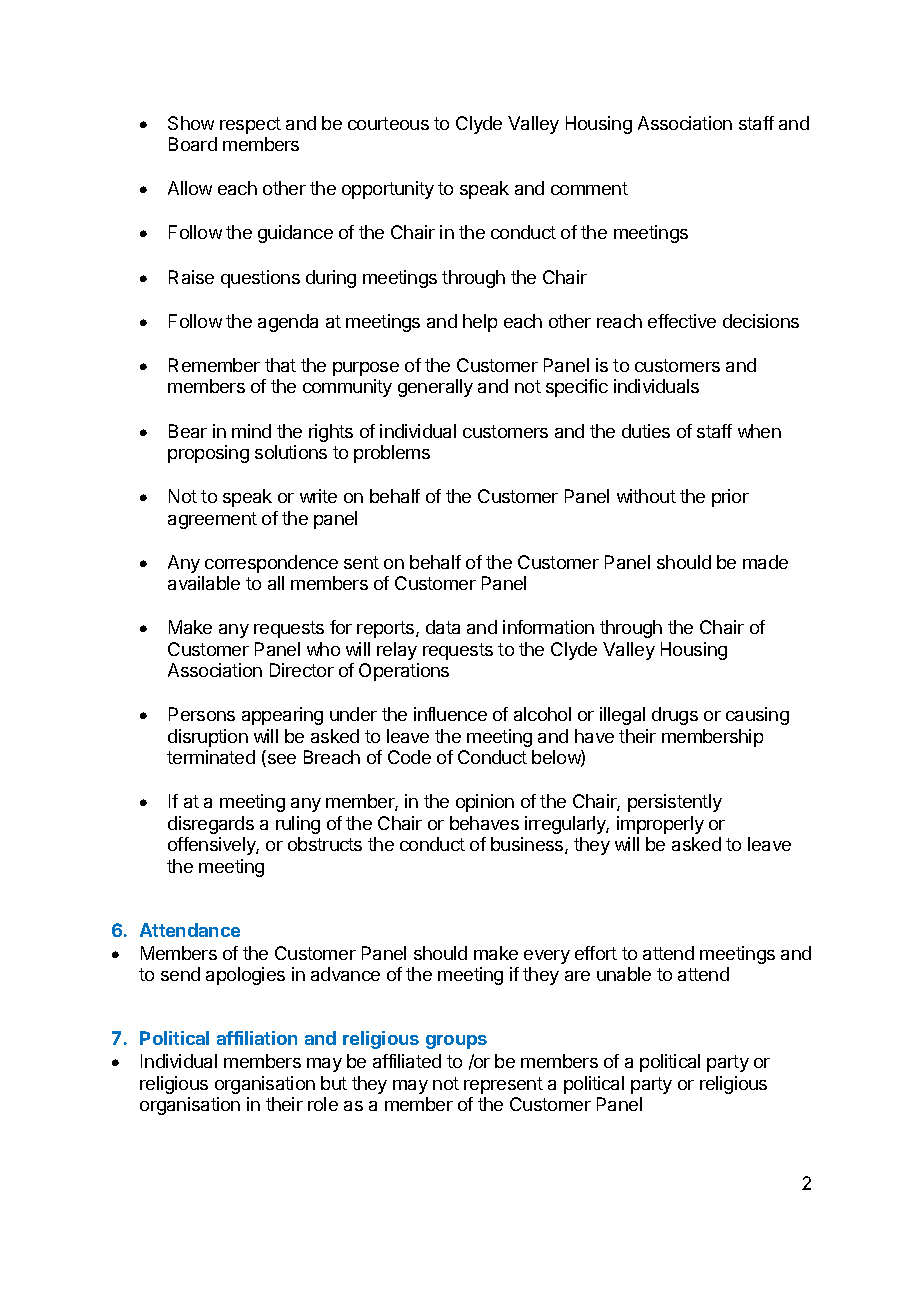  What do you see at coordinates (624, 974) in the page?
I see `unable` at bounding box center [624, 974].
